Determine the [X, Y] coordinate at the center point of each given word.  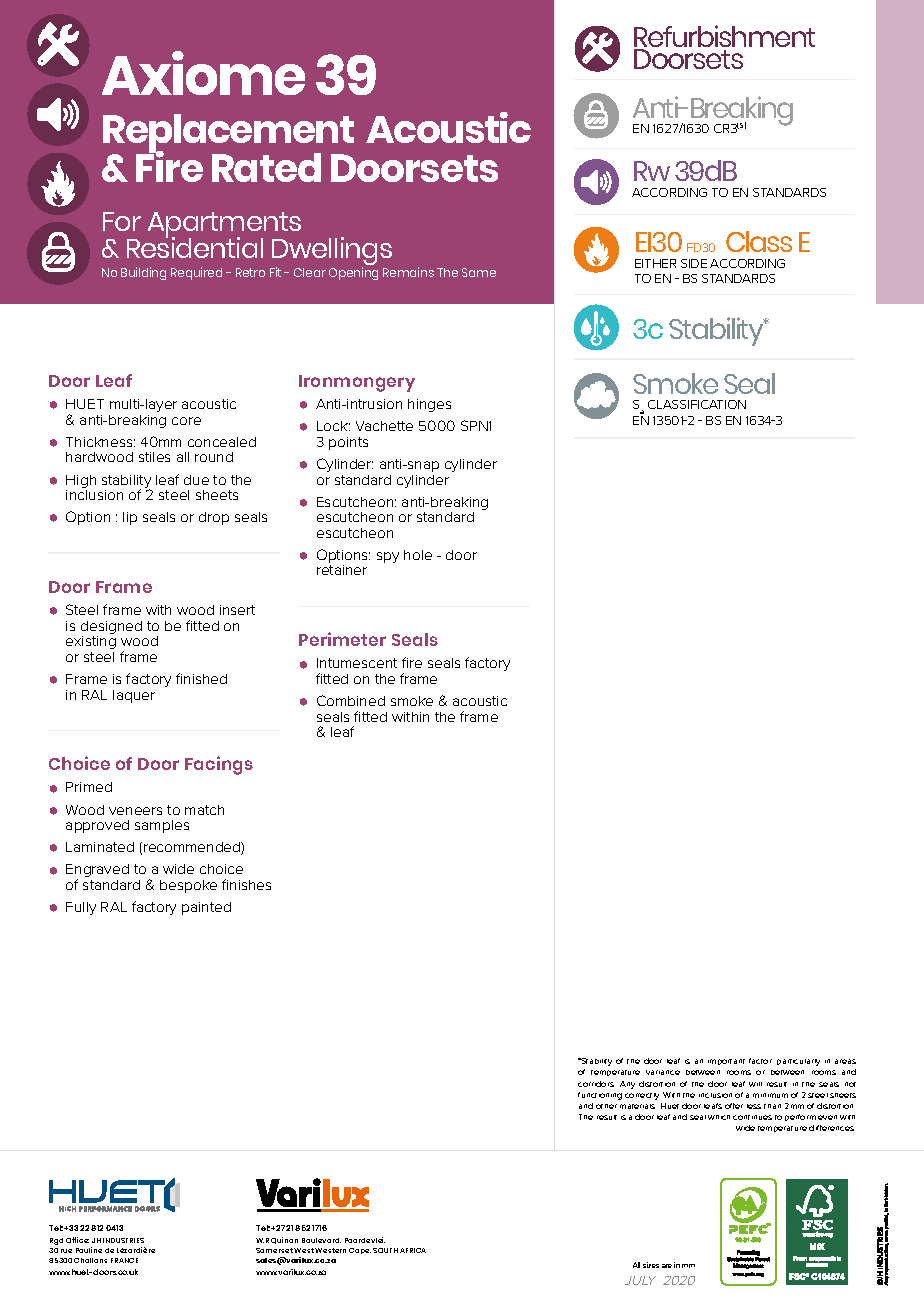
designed [111, 629]
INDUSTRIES [123, 1240]
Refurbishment [724, 37]
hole [418, 555]
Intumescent [357, 663]
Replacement [228, 135]
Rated [266, 167]
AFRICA [413, 1250]
